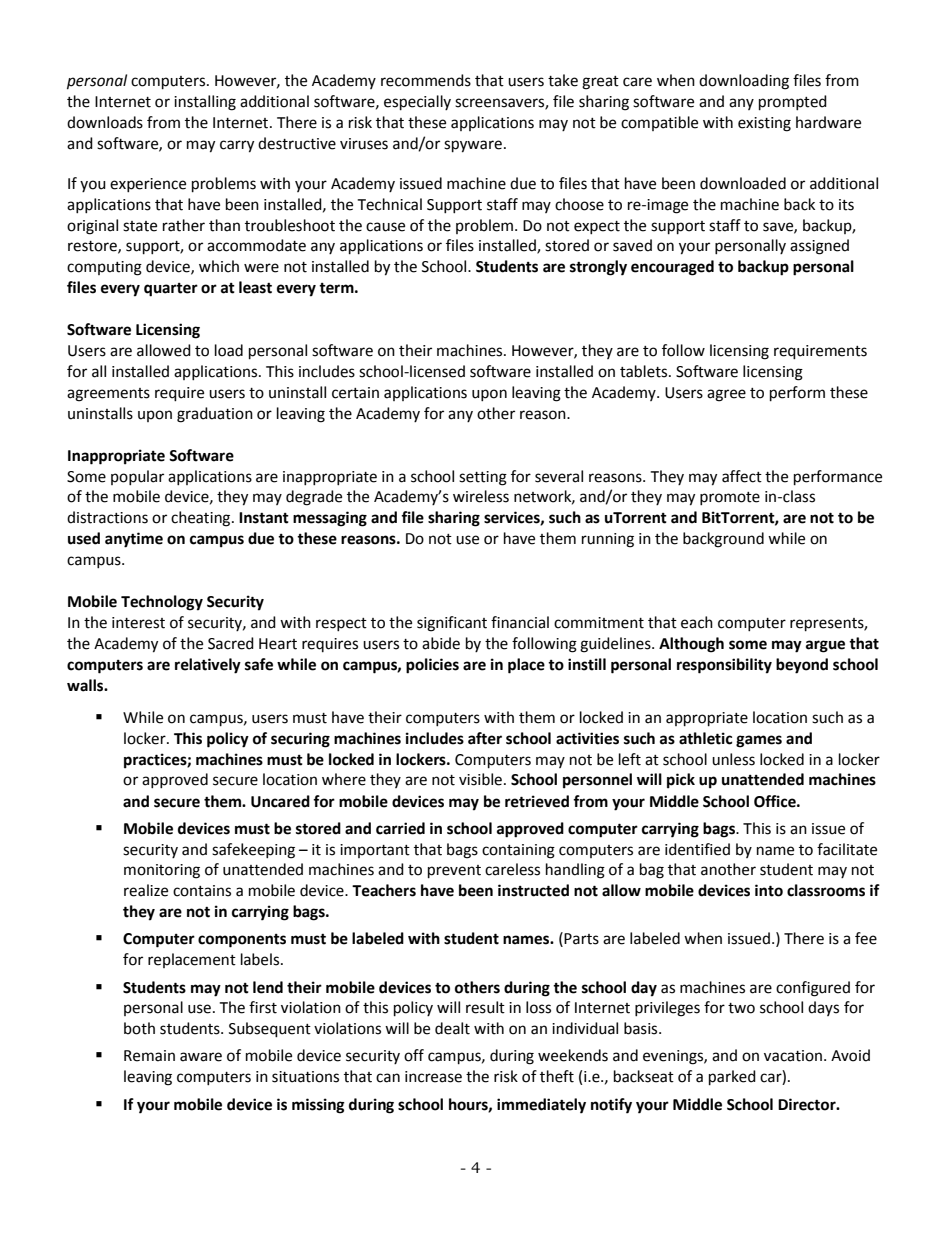 This image has width=952, height=1233. I want to click on existing, so click(764, 124).
